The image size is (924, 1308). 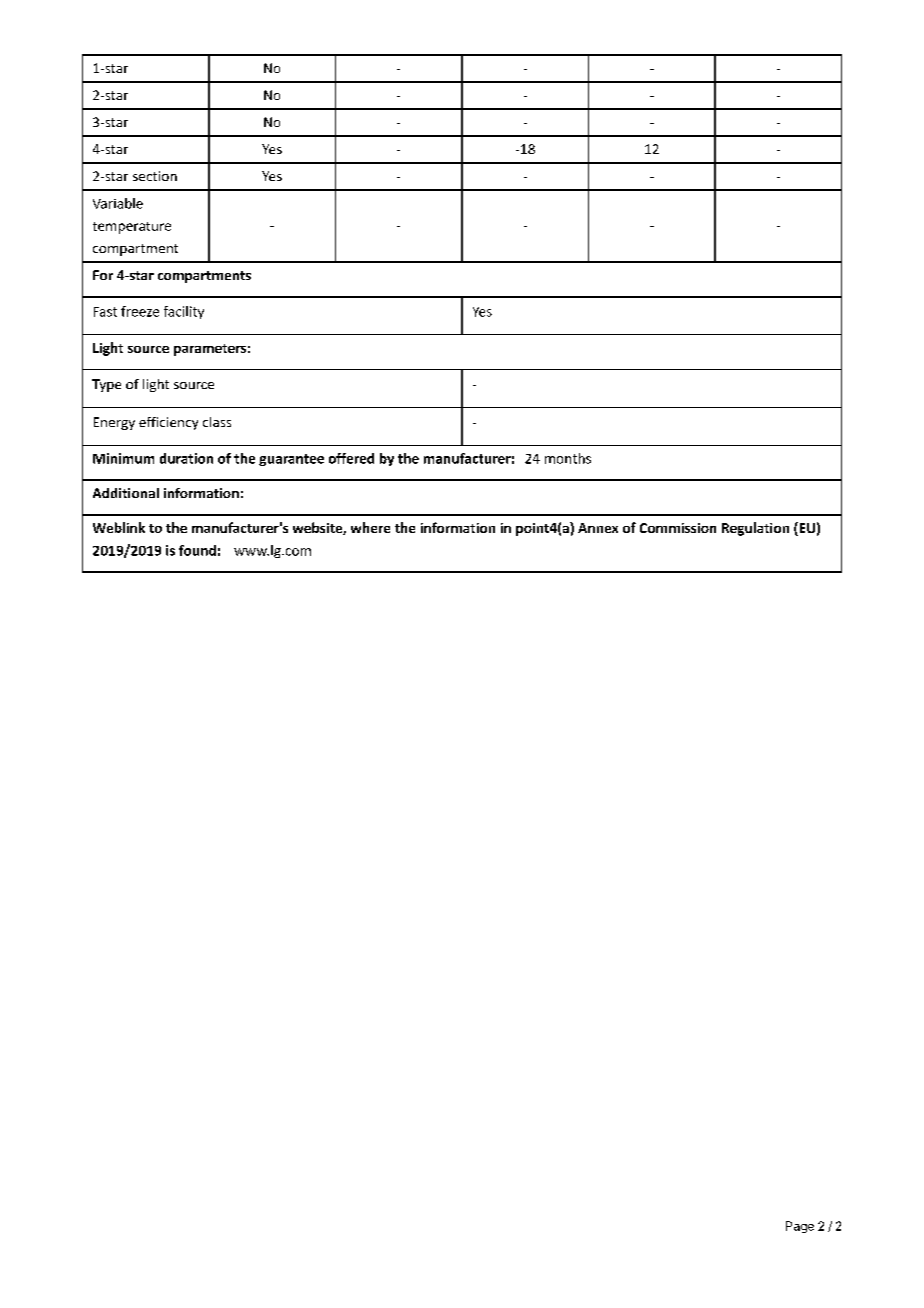 What do you see at coordinates (678, 528) in the screenshot?
I see `Commission` at bounding box center [678, 528].
